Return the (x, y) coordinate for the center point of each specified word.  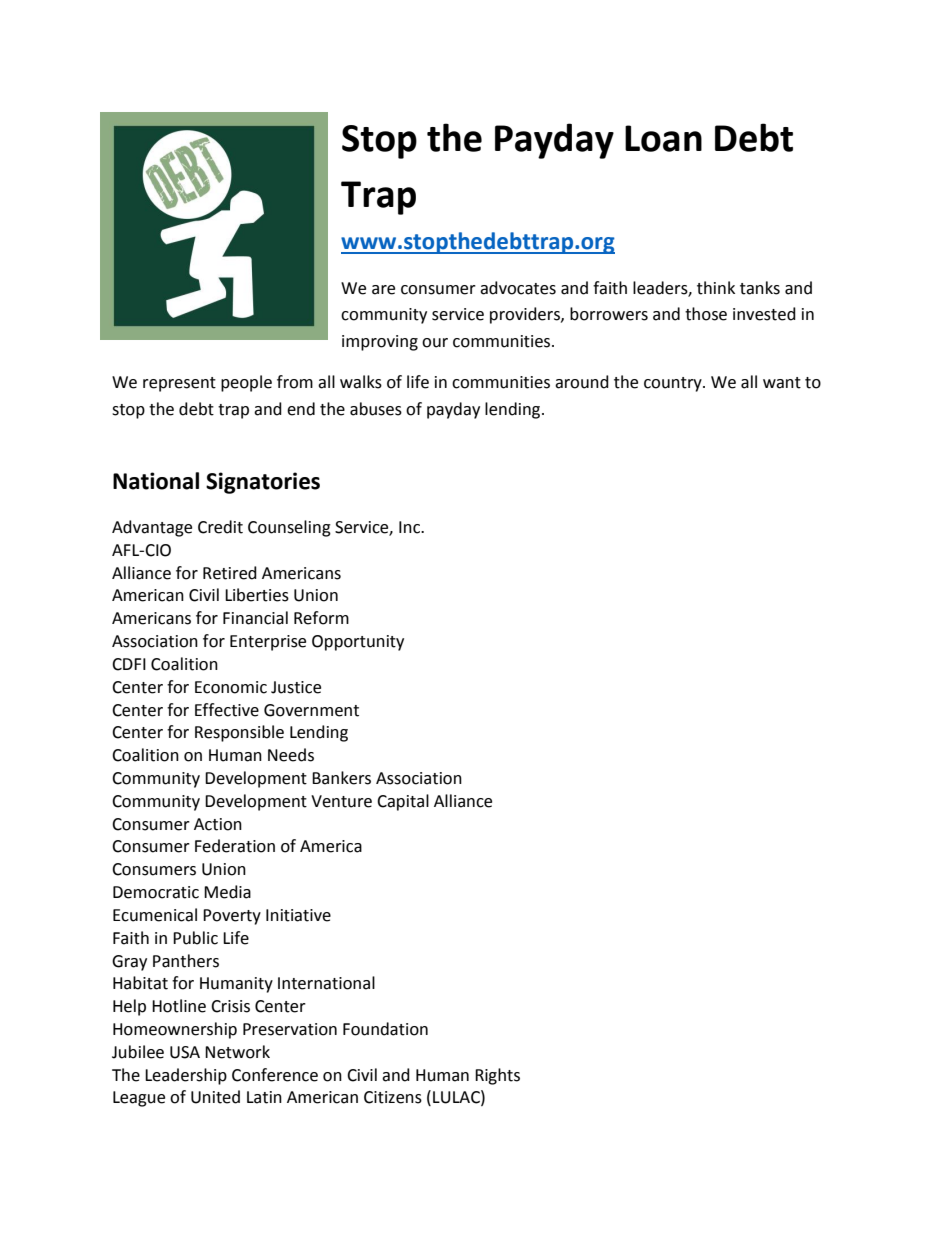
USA (185, 1052)
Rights (497, 1076)
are (383, 290)
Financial (255, 618)
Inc (411, 527)
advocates (518, 288)
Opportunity (358, 643)
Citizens (393, 1097)
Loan (663, 138)
